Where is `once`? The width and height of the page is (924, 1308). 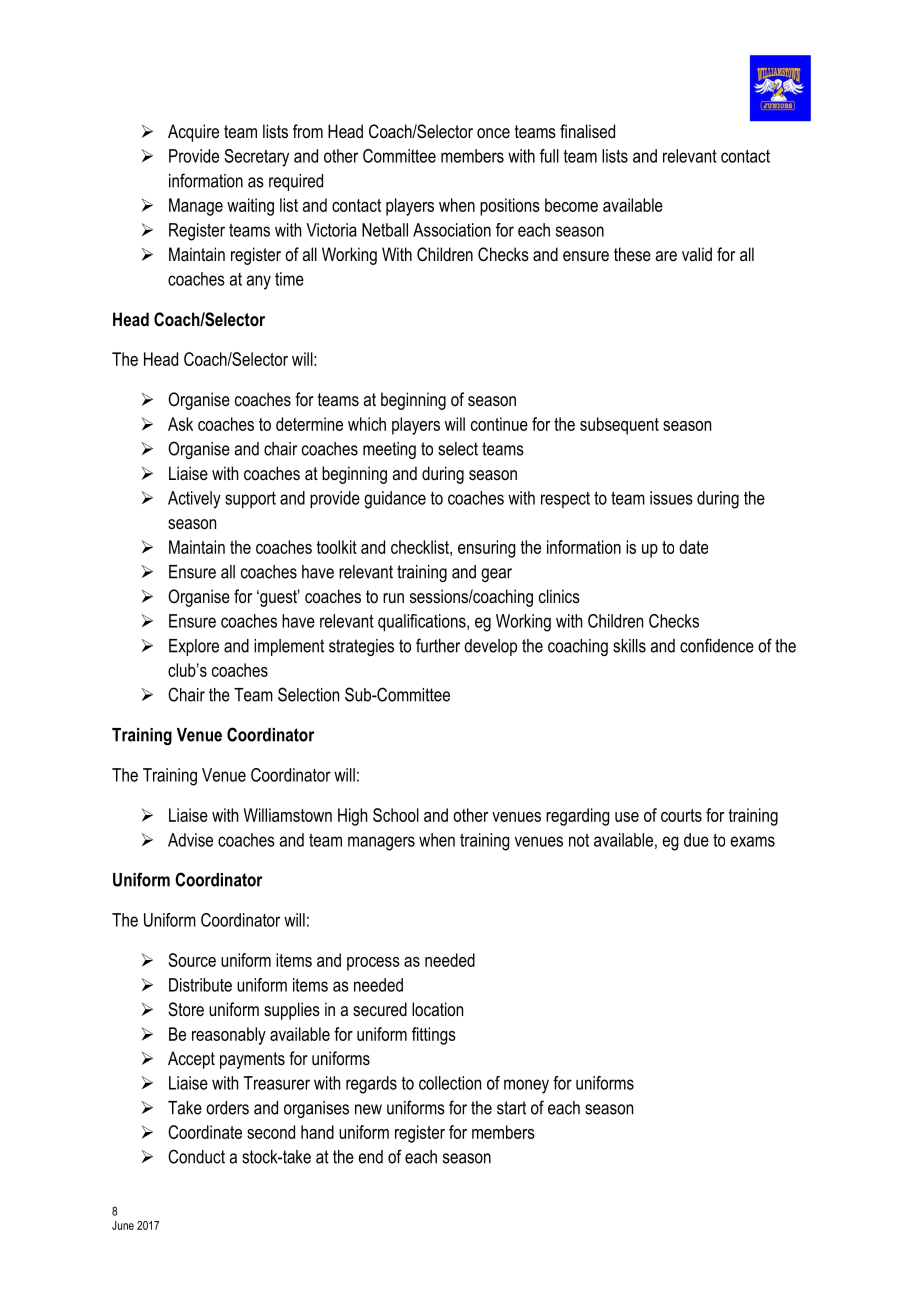
once is located at coordinates (493, 133).
